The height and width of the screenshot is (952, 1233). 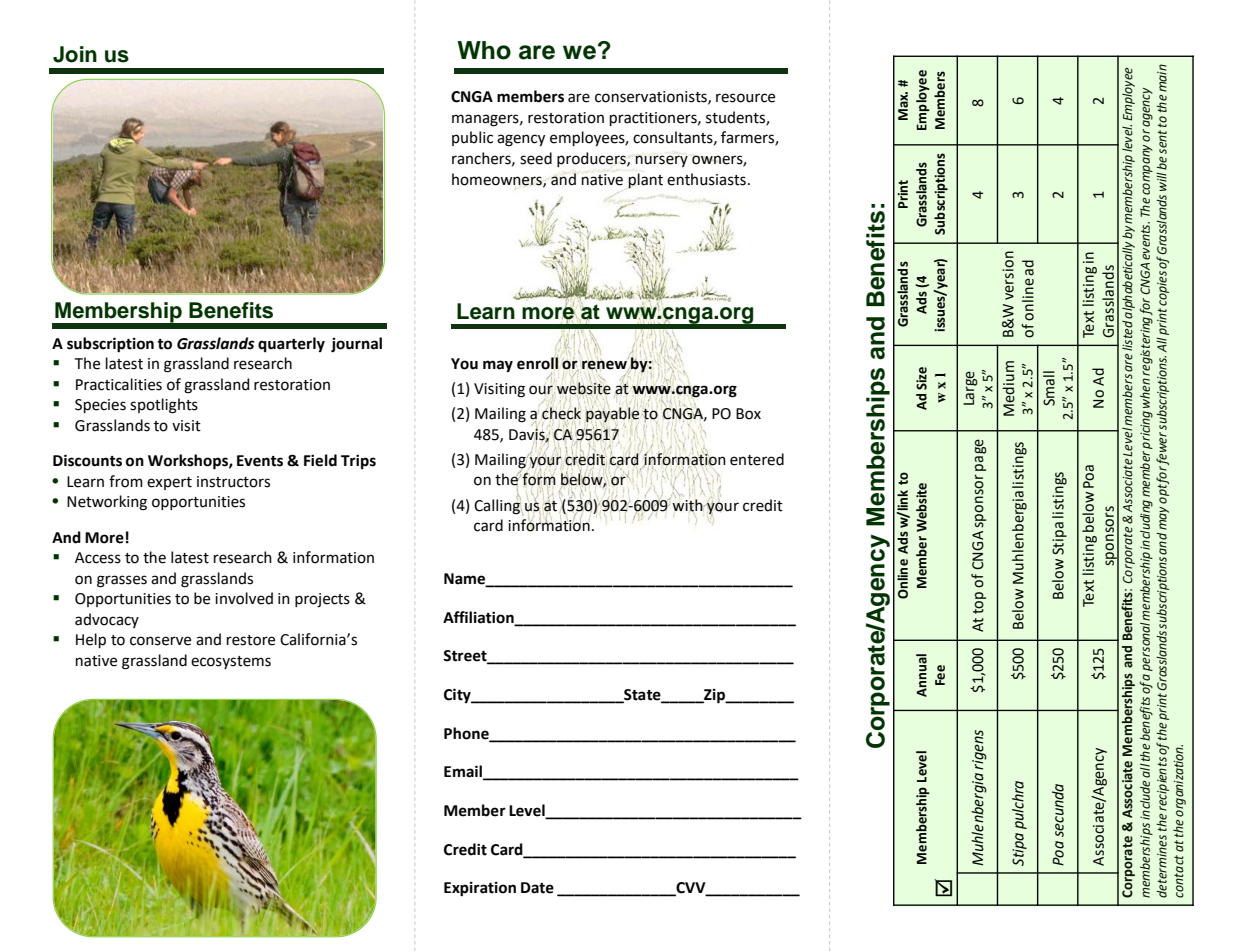 What do you see at coordinates (75, 54) in the screenshot?
I see `Join` at bounding box center [75, 54].
